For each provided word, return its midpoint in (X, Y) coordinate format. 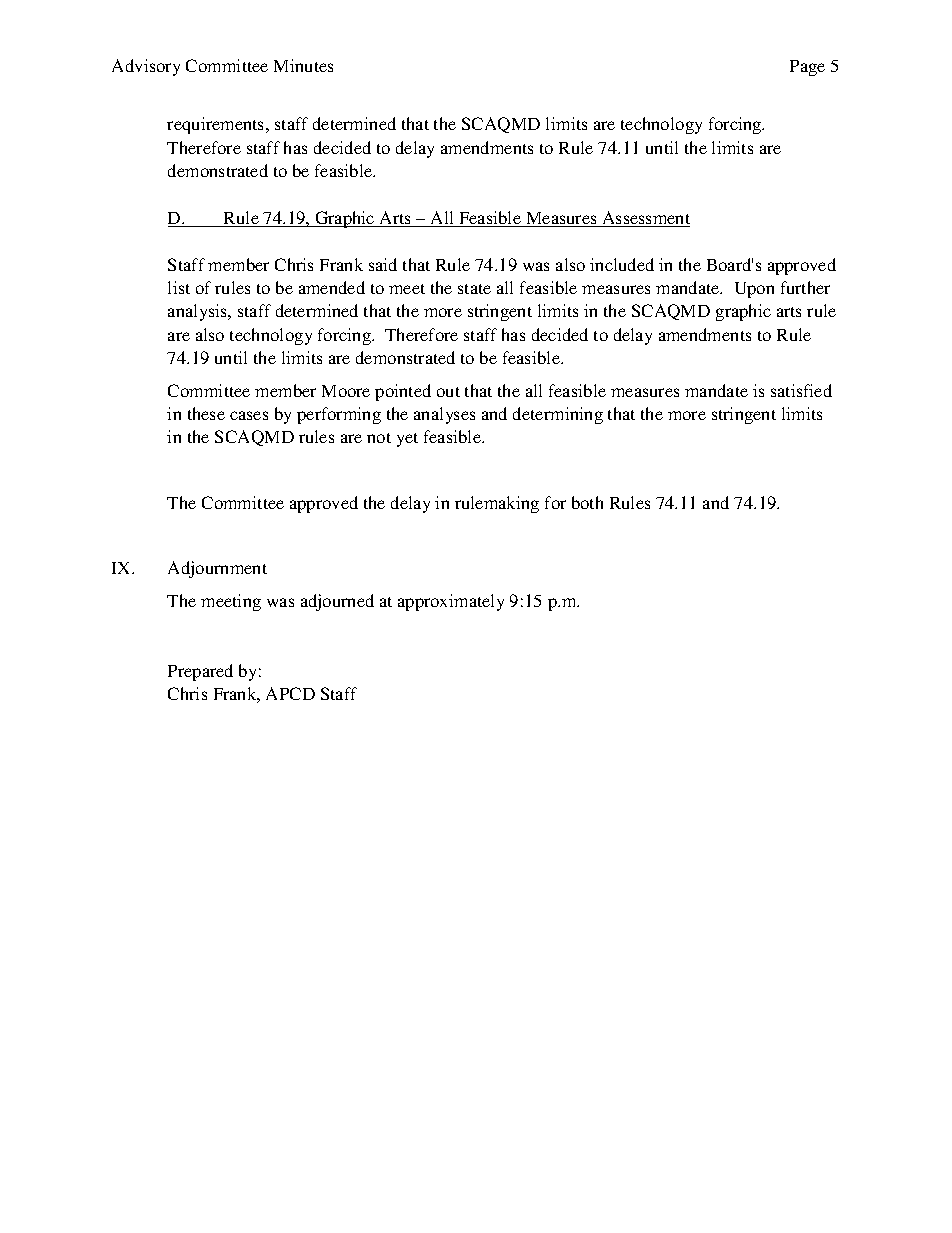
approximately (451, 602)
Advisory (146, 67)
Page (807, 68)
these (206, 413)
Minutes (303, 65)
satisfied (801, 390)
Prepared (200, 672)
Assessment (645, 219)
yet (407, 440)
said (383, 264)
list (179, 287)
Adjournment (217, 569)
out (448, 392)
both (587, 502)
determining (558, 415)
